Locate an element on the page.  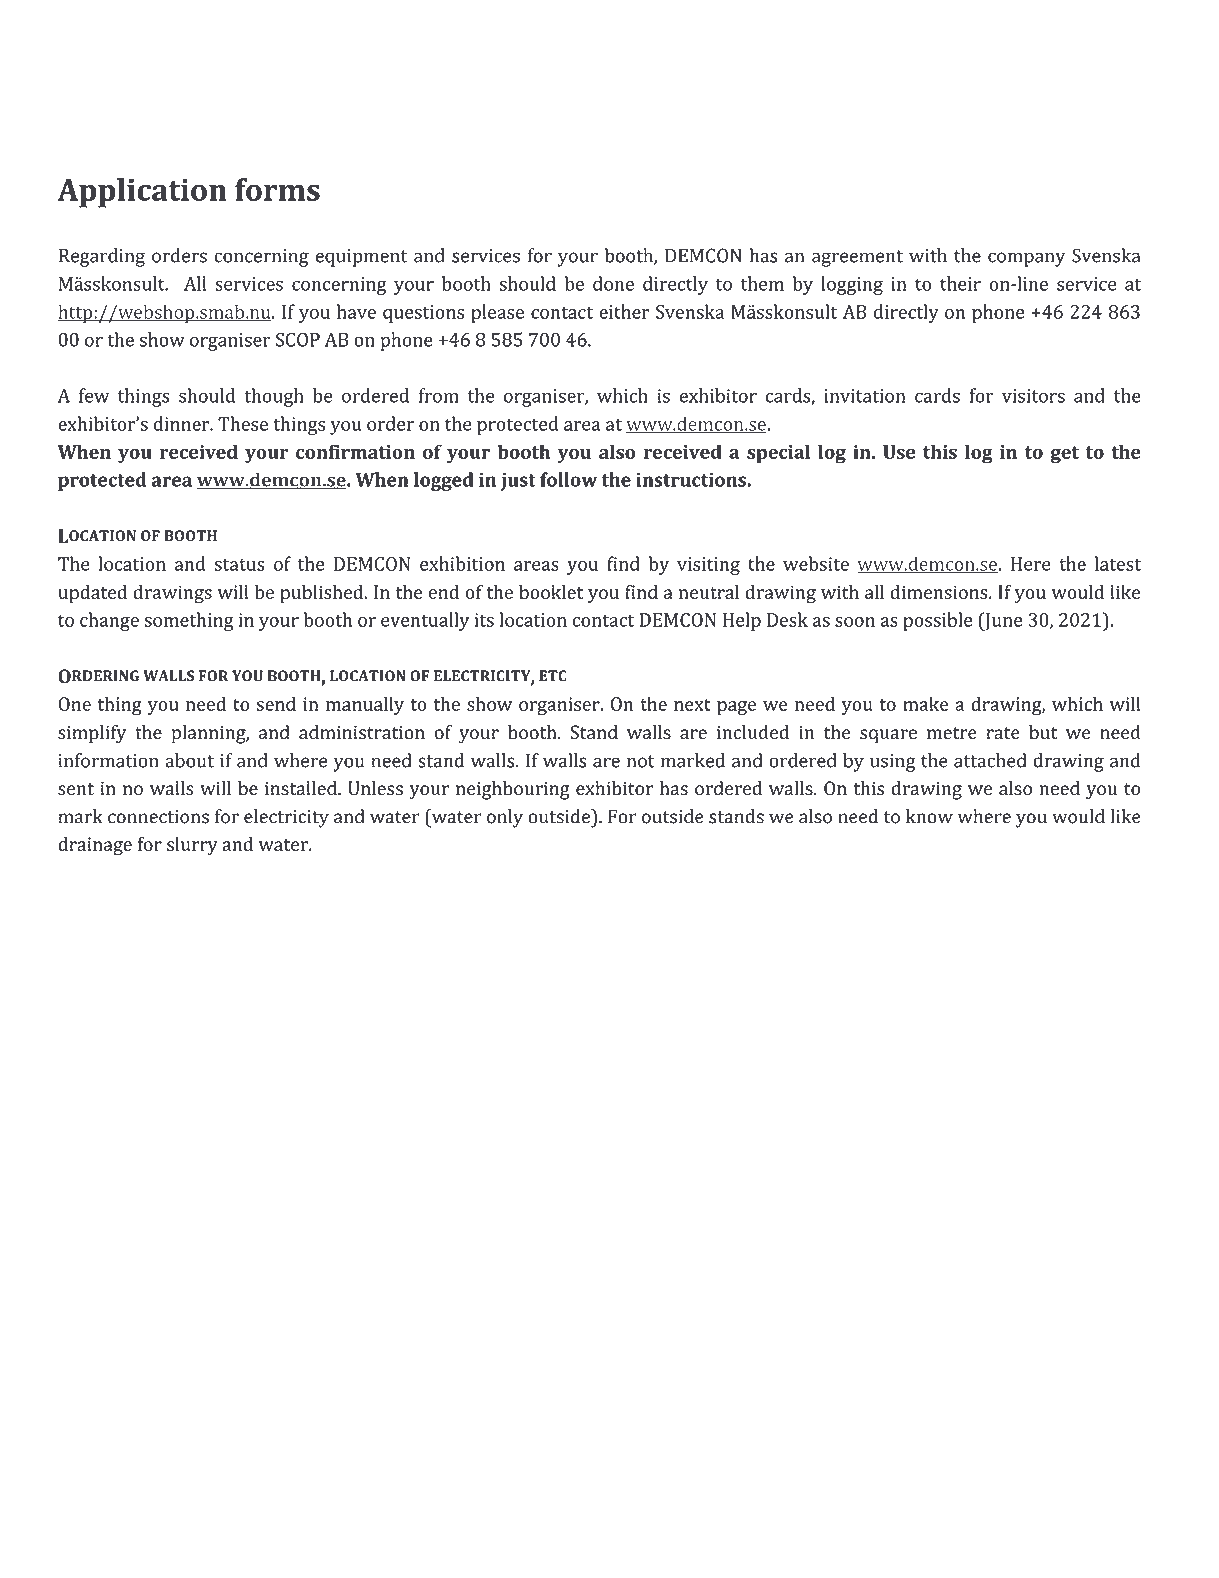
change is located at coordinates (109, 621).
